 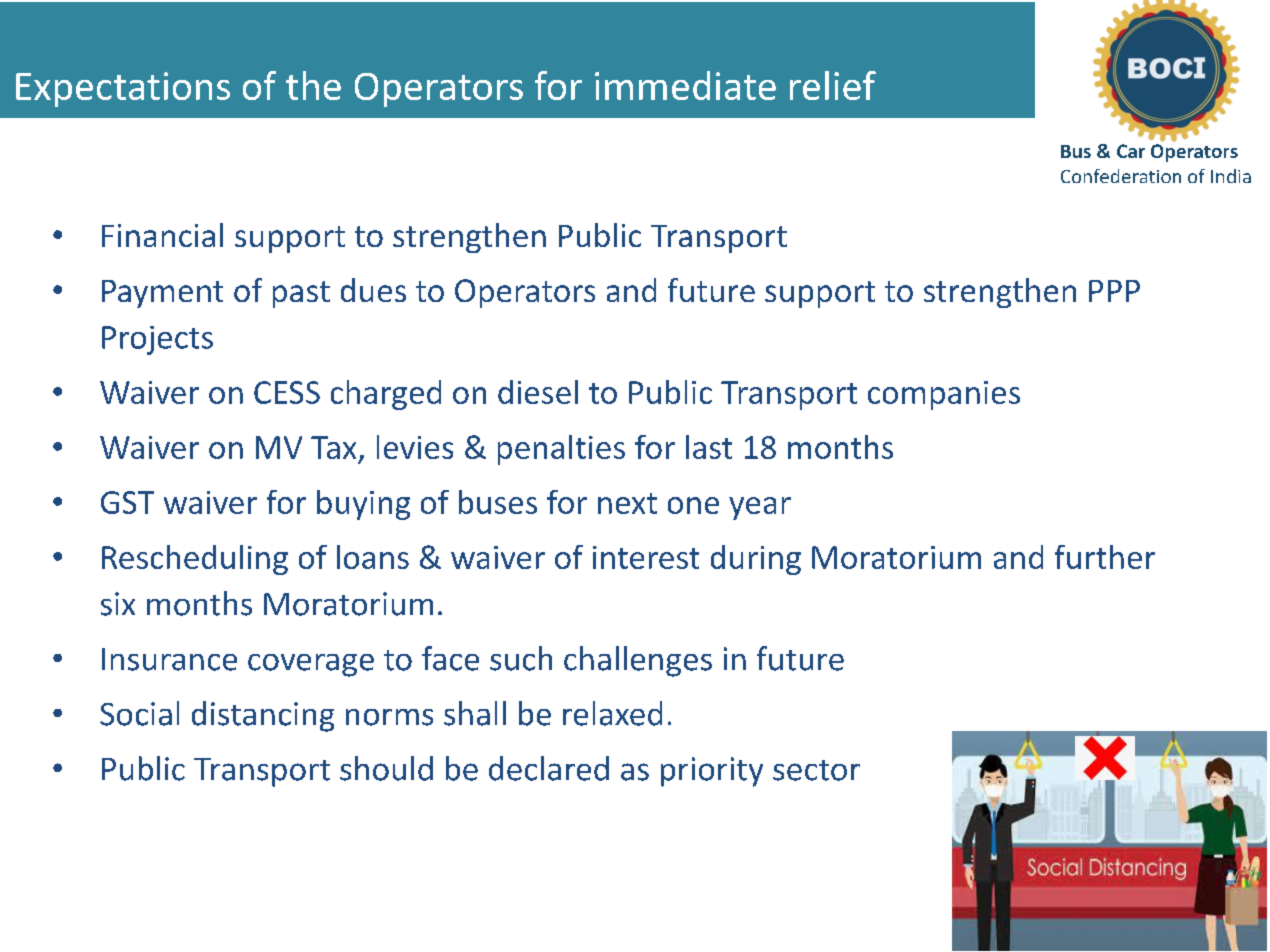 What do you see at coordinates (1114, 291) in the screenshot?
I see `PPP` at bounding box center [1114, 291].
